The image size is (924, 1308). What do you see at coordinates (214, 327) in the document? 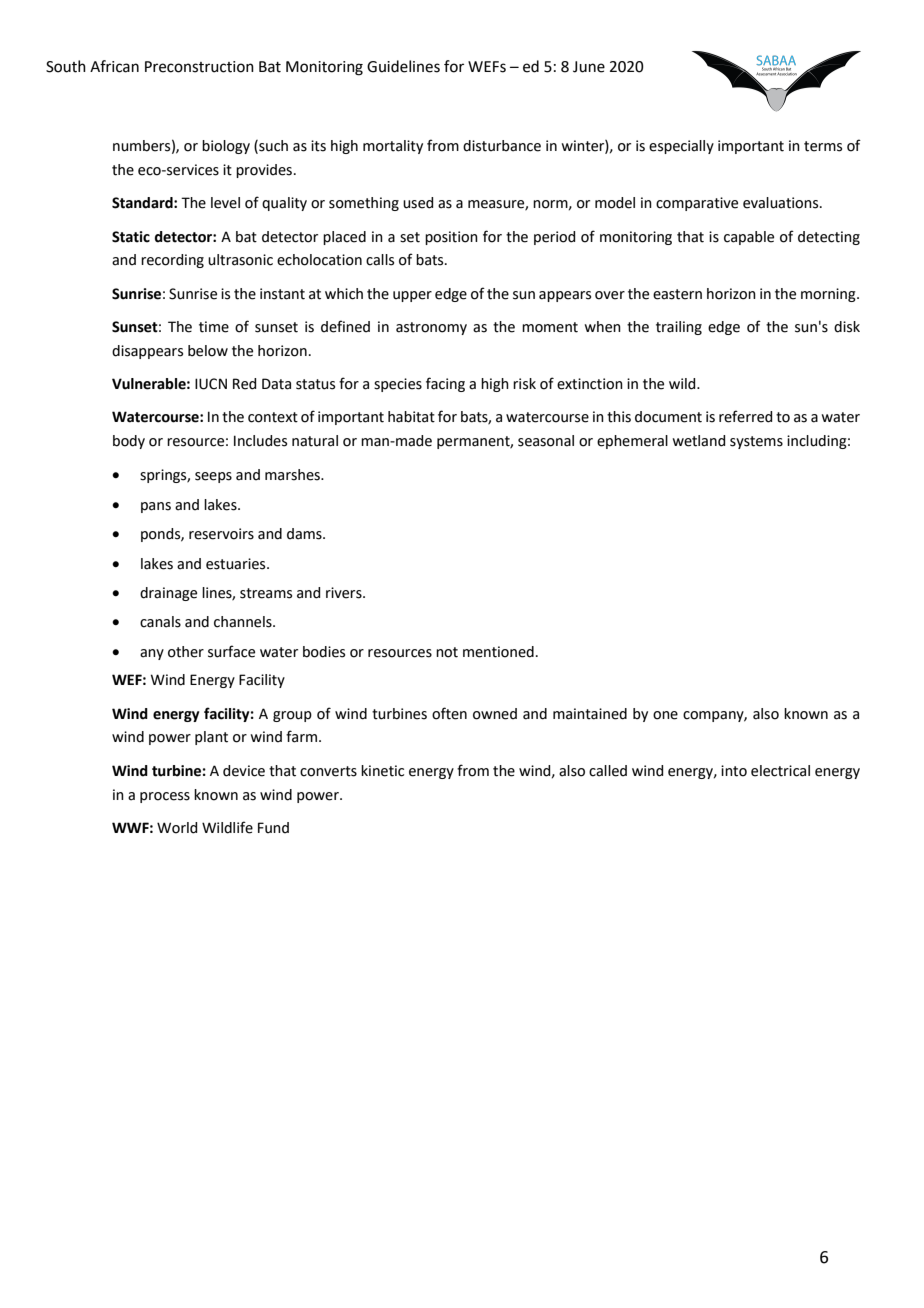
I see `time` at bounding box center [214, 327].
